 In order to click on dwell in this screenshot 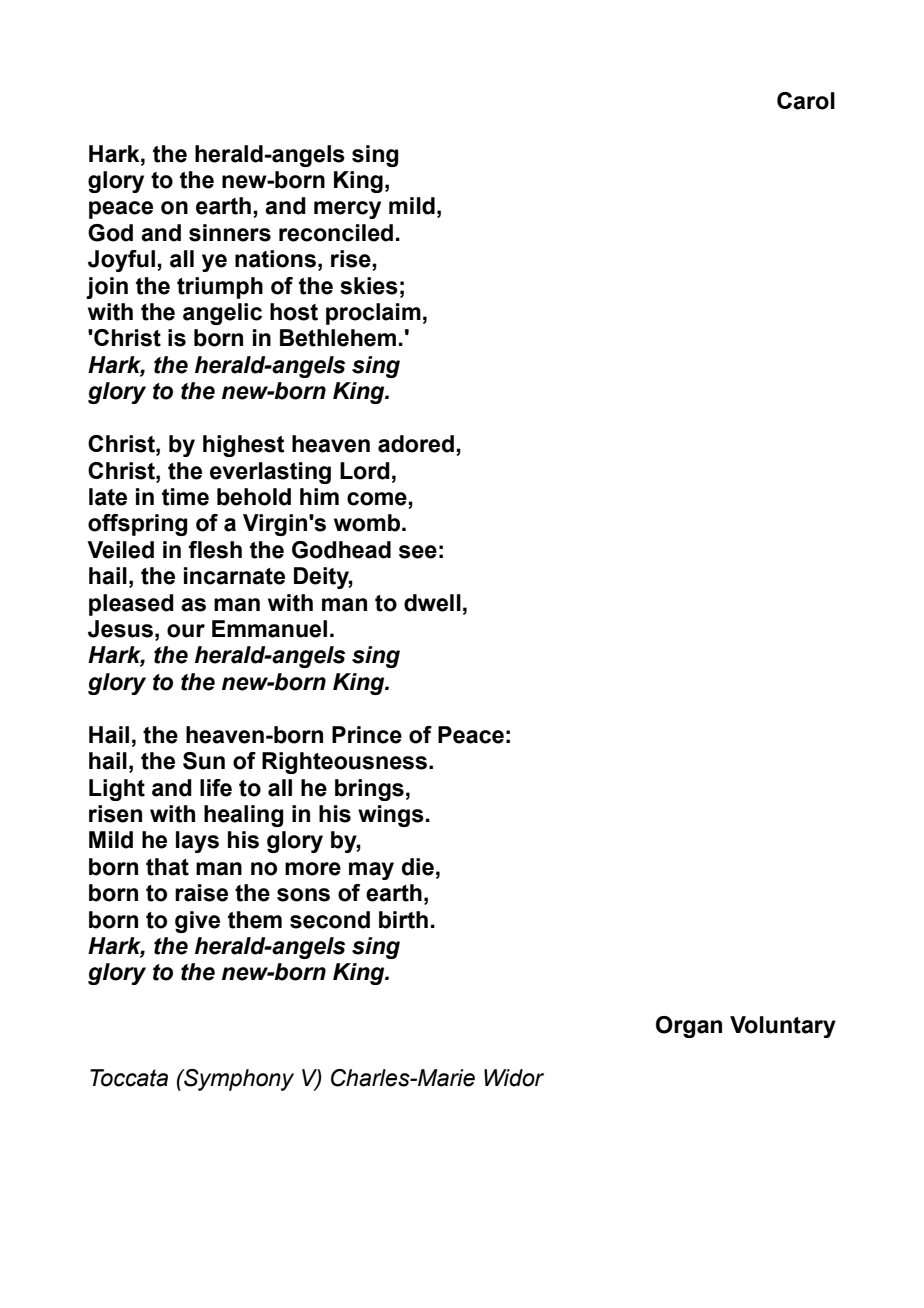, I will do `click(432, 603)`.
